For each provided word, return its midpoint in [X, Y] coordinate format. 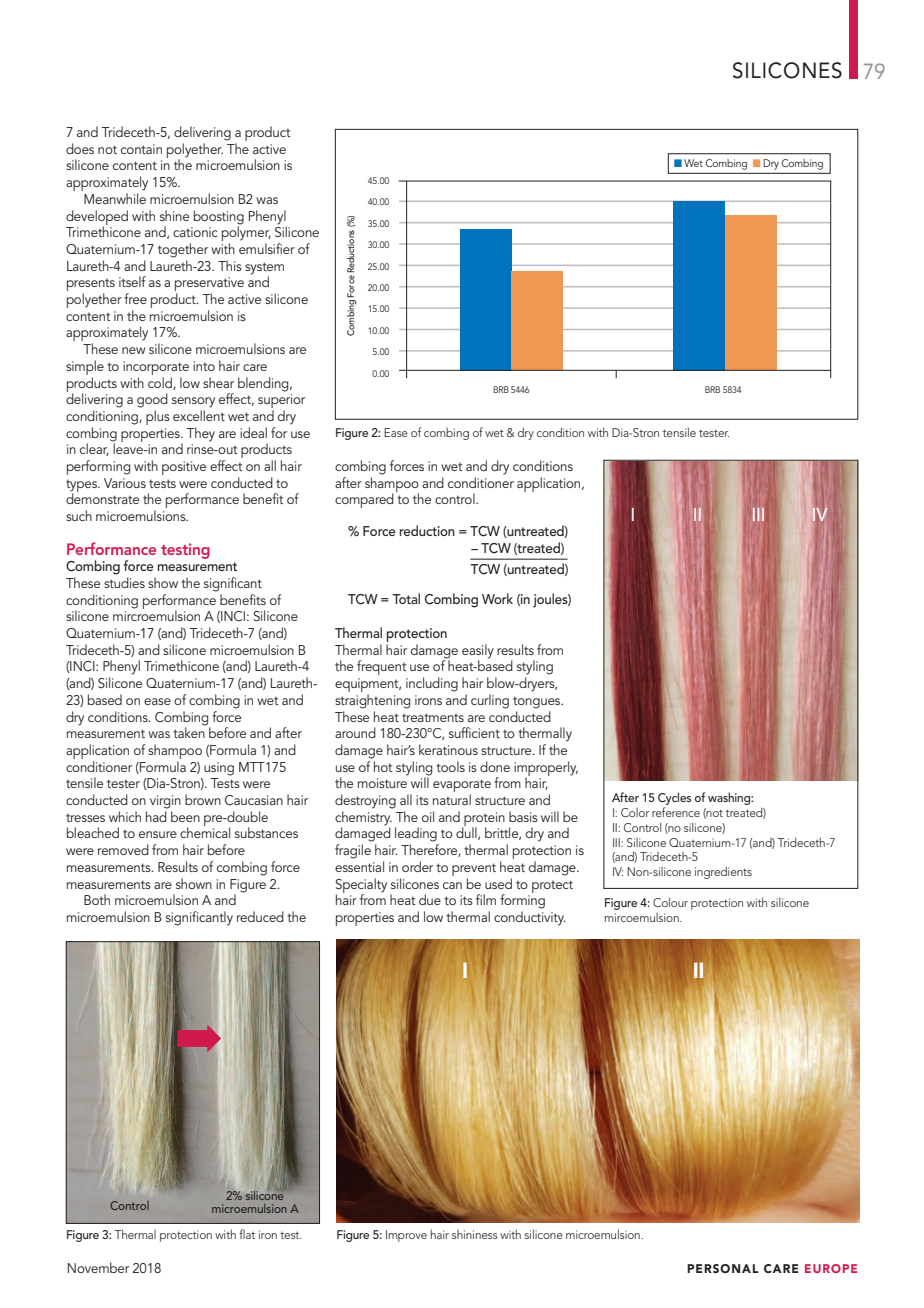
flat [247, 1234]
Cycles [674, 800]
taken [189, 731]
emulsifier [267, 248]
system [264, 268]
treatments [433, 717]
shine [174, 215]
